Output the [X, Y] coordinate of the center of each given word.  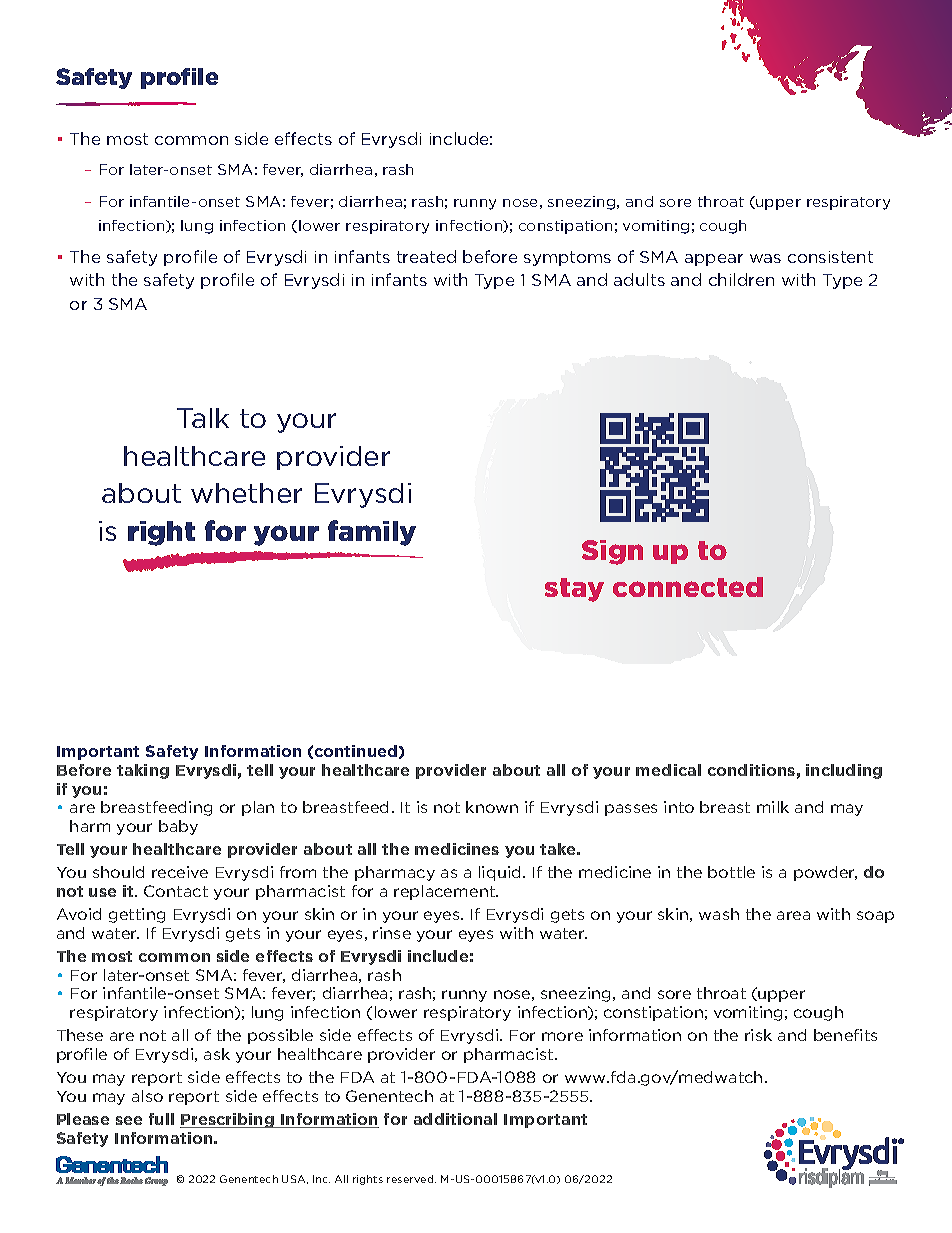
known [492, 807]
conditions [751, 770]
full [161, 1119]
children [741, 279]
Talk [203, 418]
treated [426, 256]
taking [143, 771]
